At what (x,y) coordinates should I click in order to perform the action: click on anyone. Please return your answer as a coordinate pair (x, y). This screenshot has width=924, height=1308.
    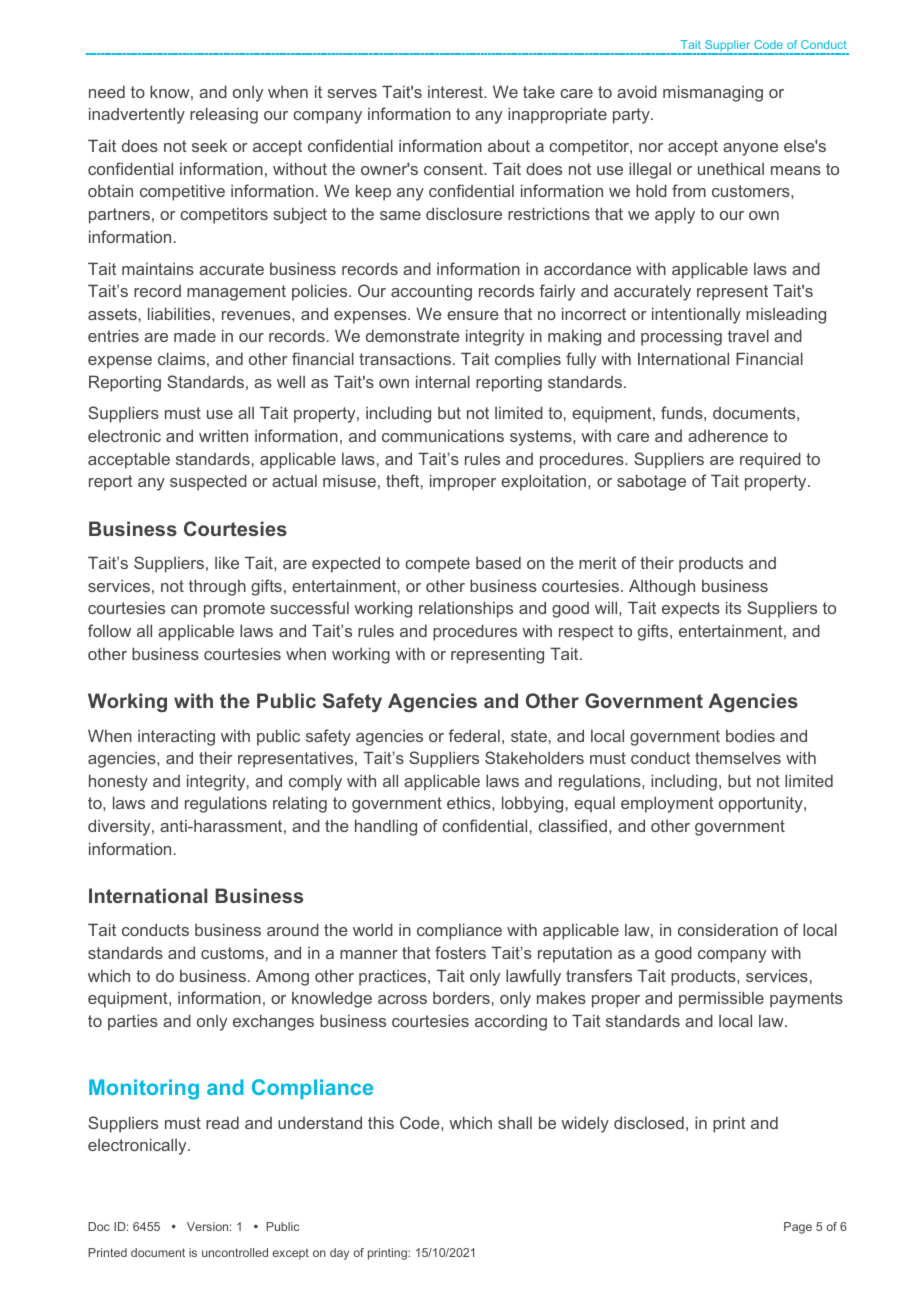
    Looking at the image, I should click on (750, 149).
